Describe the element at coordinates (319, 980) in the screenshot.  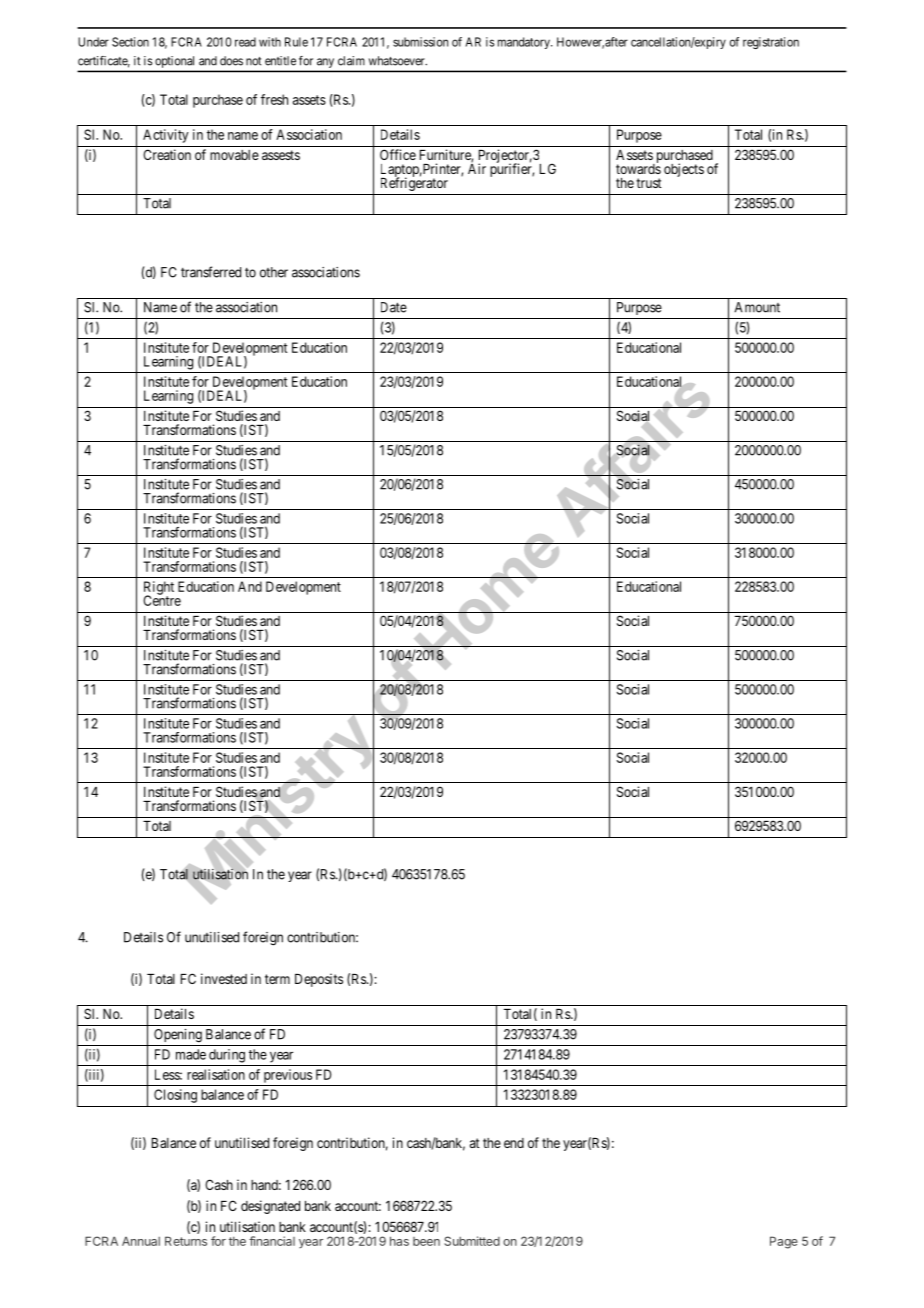
I see `Deposits` at that location.
